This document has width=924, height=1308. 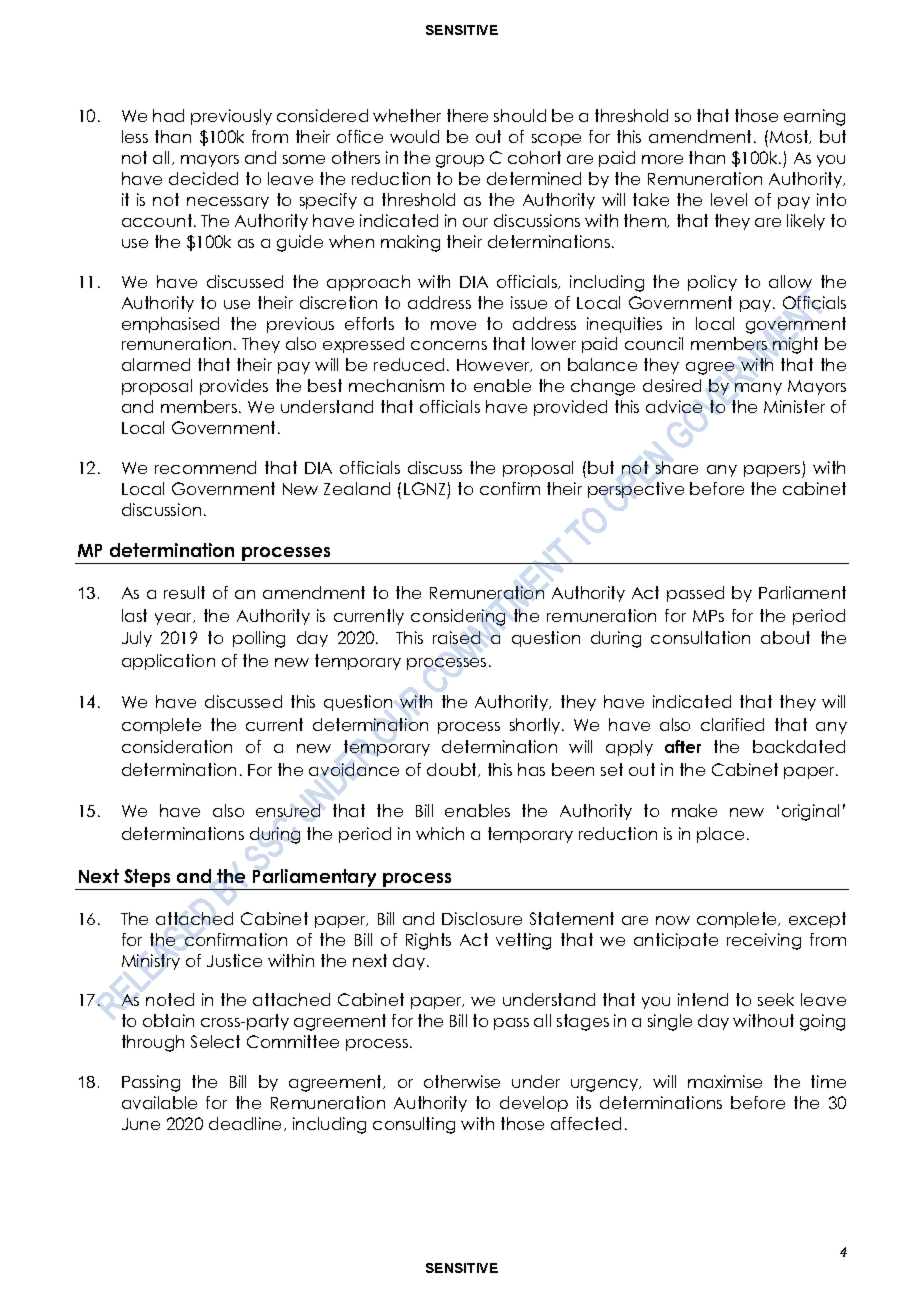 What do you see at coordinates (790, 137) in the document?
I see `Most` at bounding box center [790, 137].
